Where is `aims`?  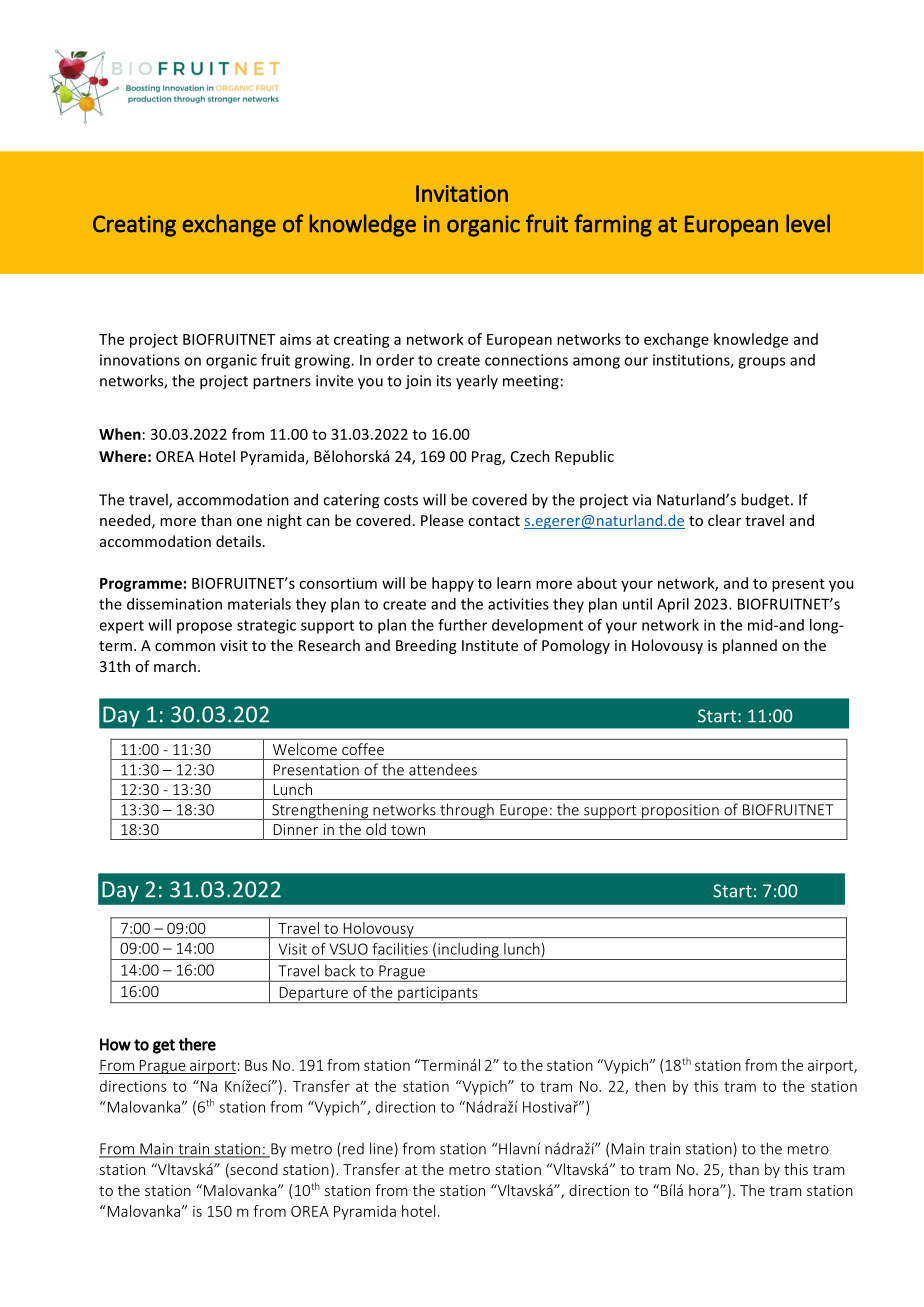
aims is located at coordinates (295, 339).
